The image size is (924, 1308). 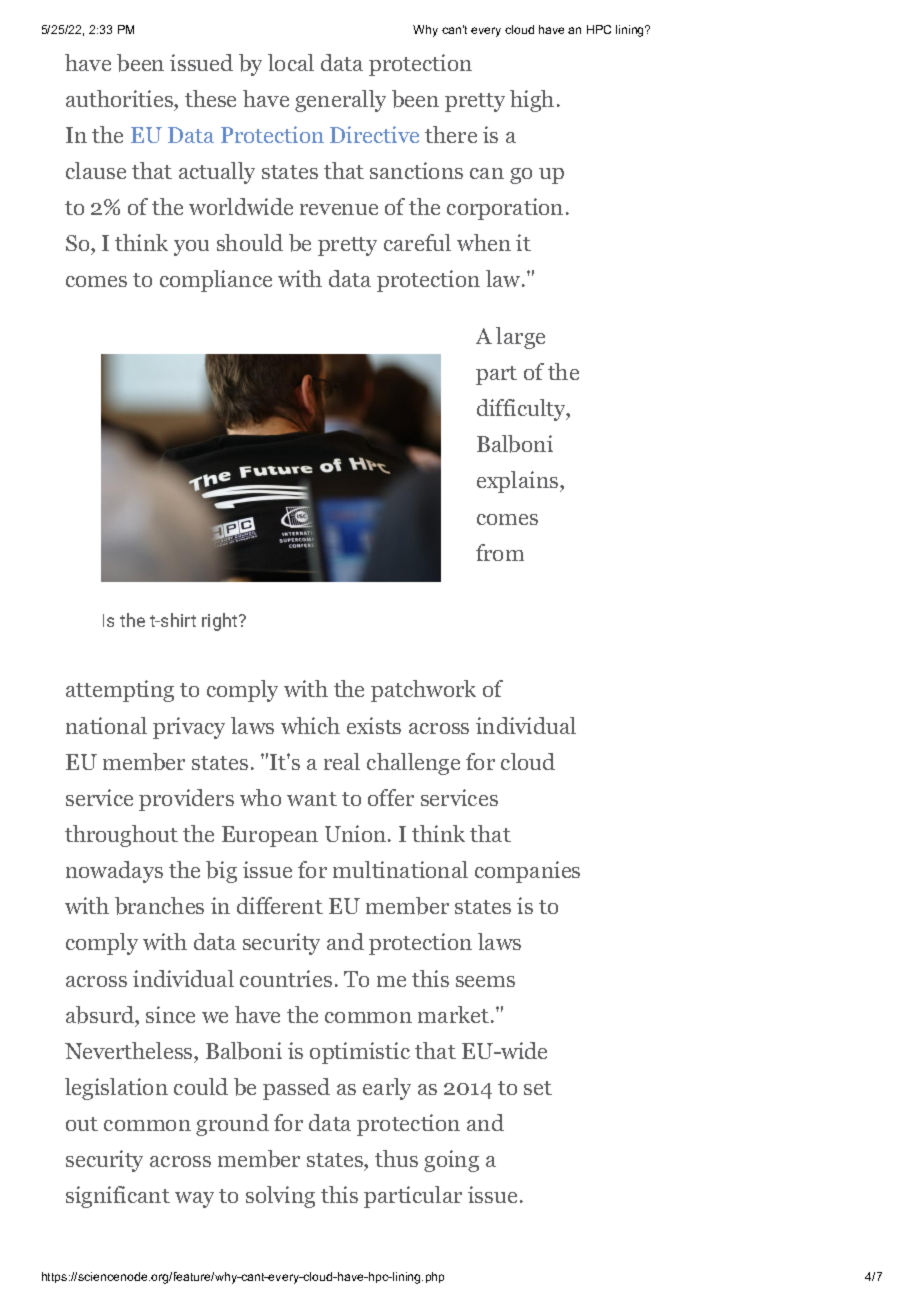 I want to click on there, so click(x=451, y=134).
